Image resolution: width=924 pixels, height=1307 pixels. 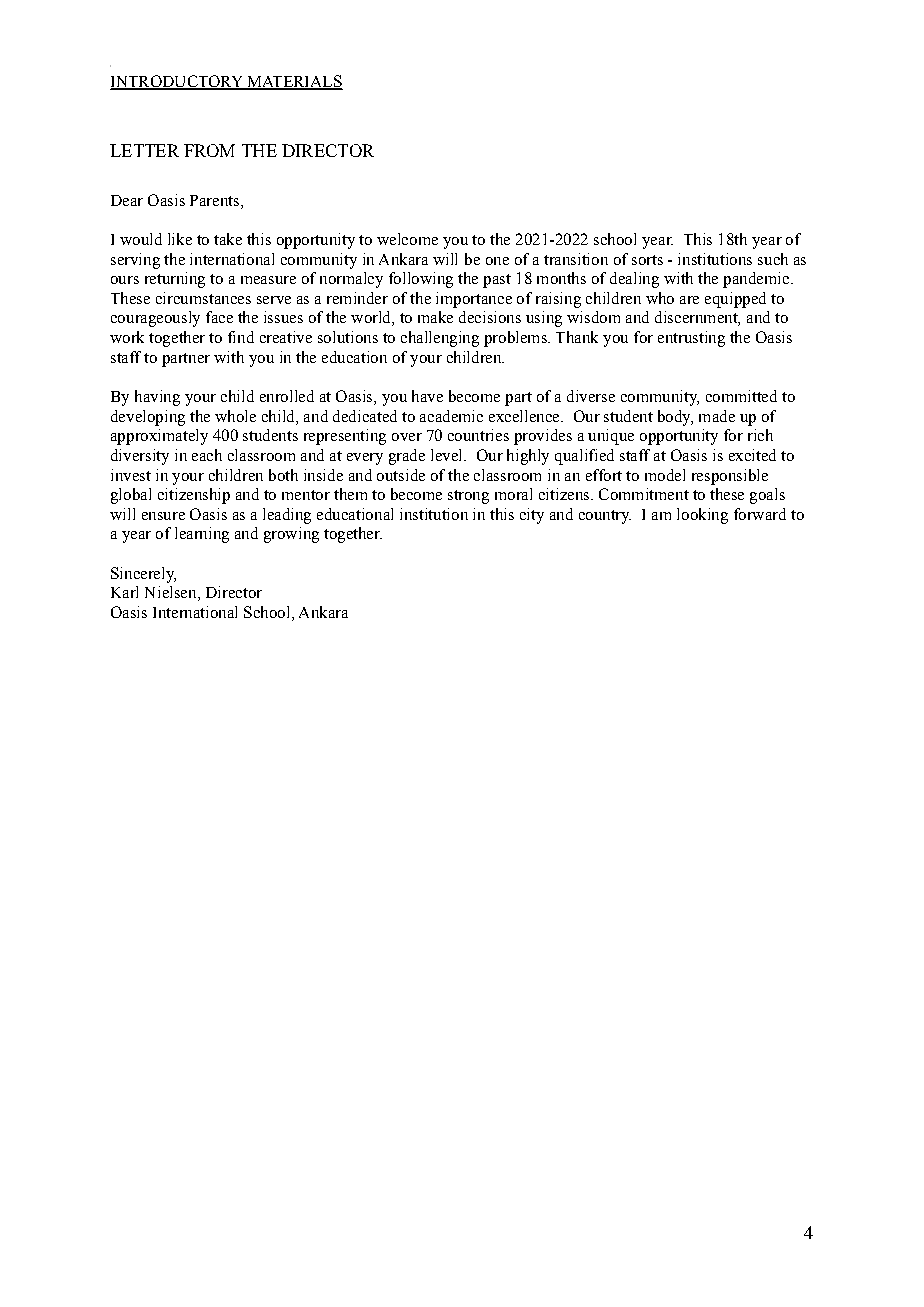 What do you see at coordinates (497, 261) in the document?
I see `one` at bounding box center [497, 261].
